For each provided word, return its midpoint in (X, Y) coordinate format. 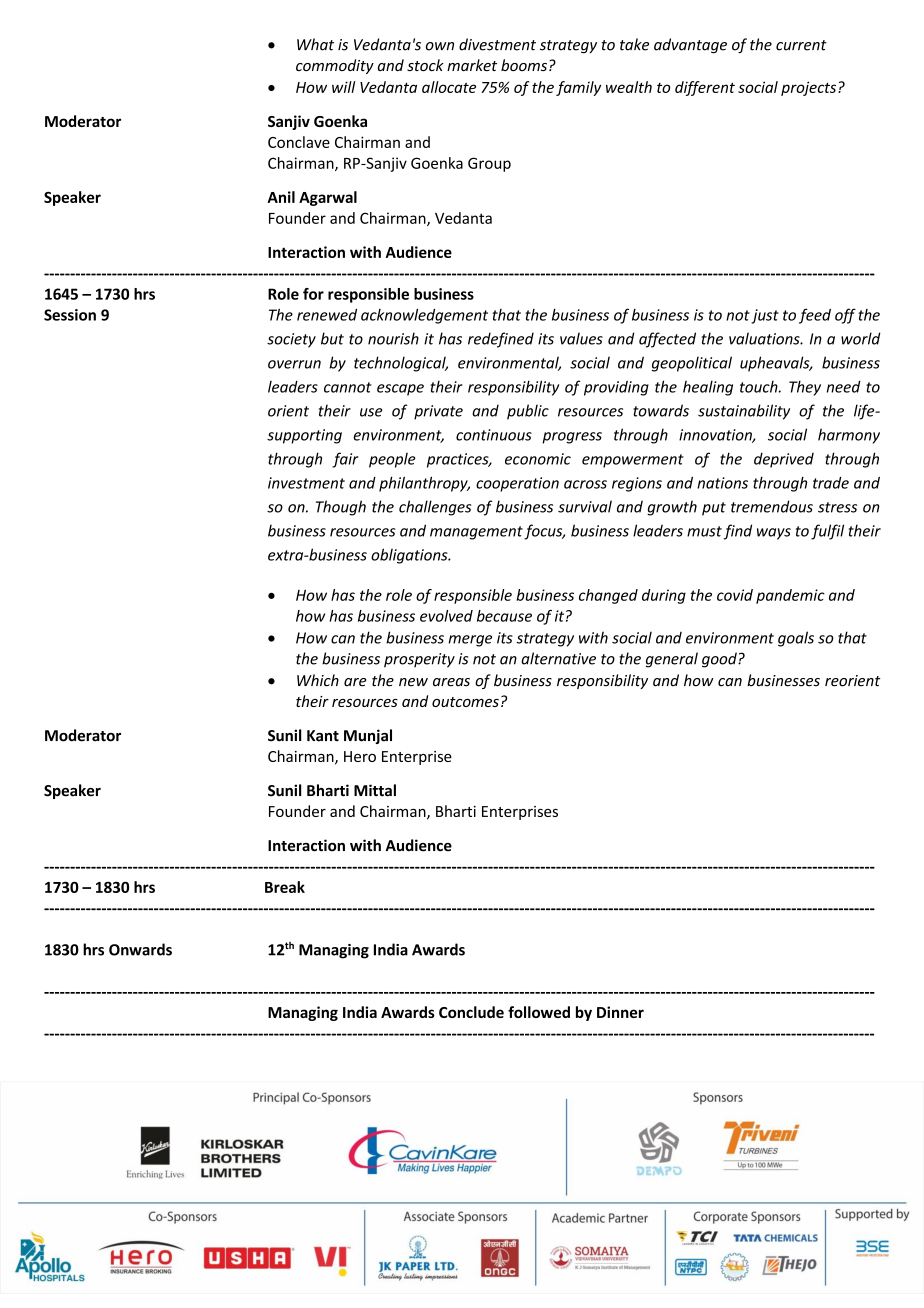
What (315, 44)
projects (810, 88)
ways (774, 534)
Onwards (140, 949)
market (472, 65)
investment (306, 483)
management (476, 533)
